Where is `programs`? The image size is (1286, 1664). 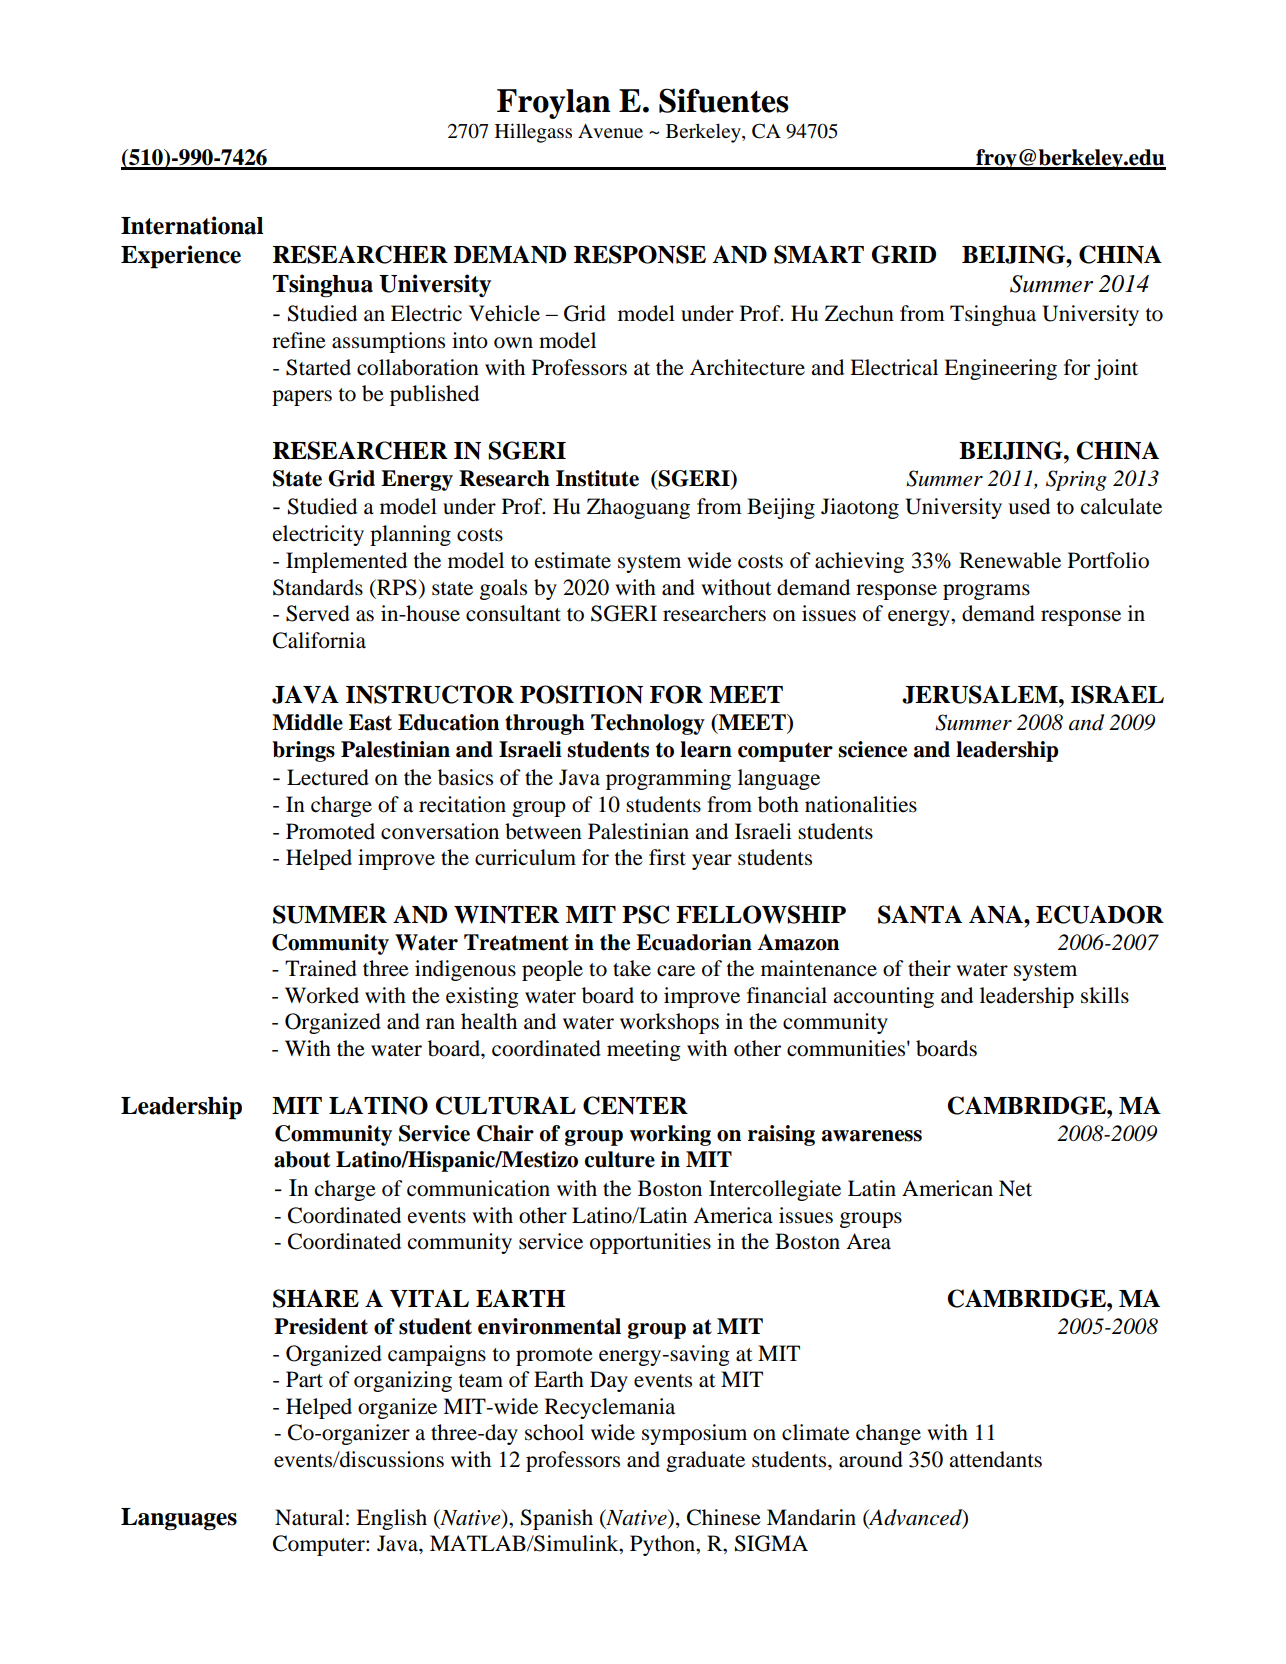
programs is located at coordinates (986, 592).
